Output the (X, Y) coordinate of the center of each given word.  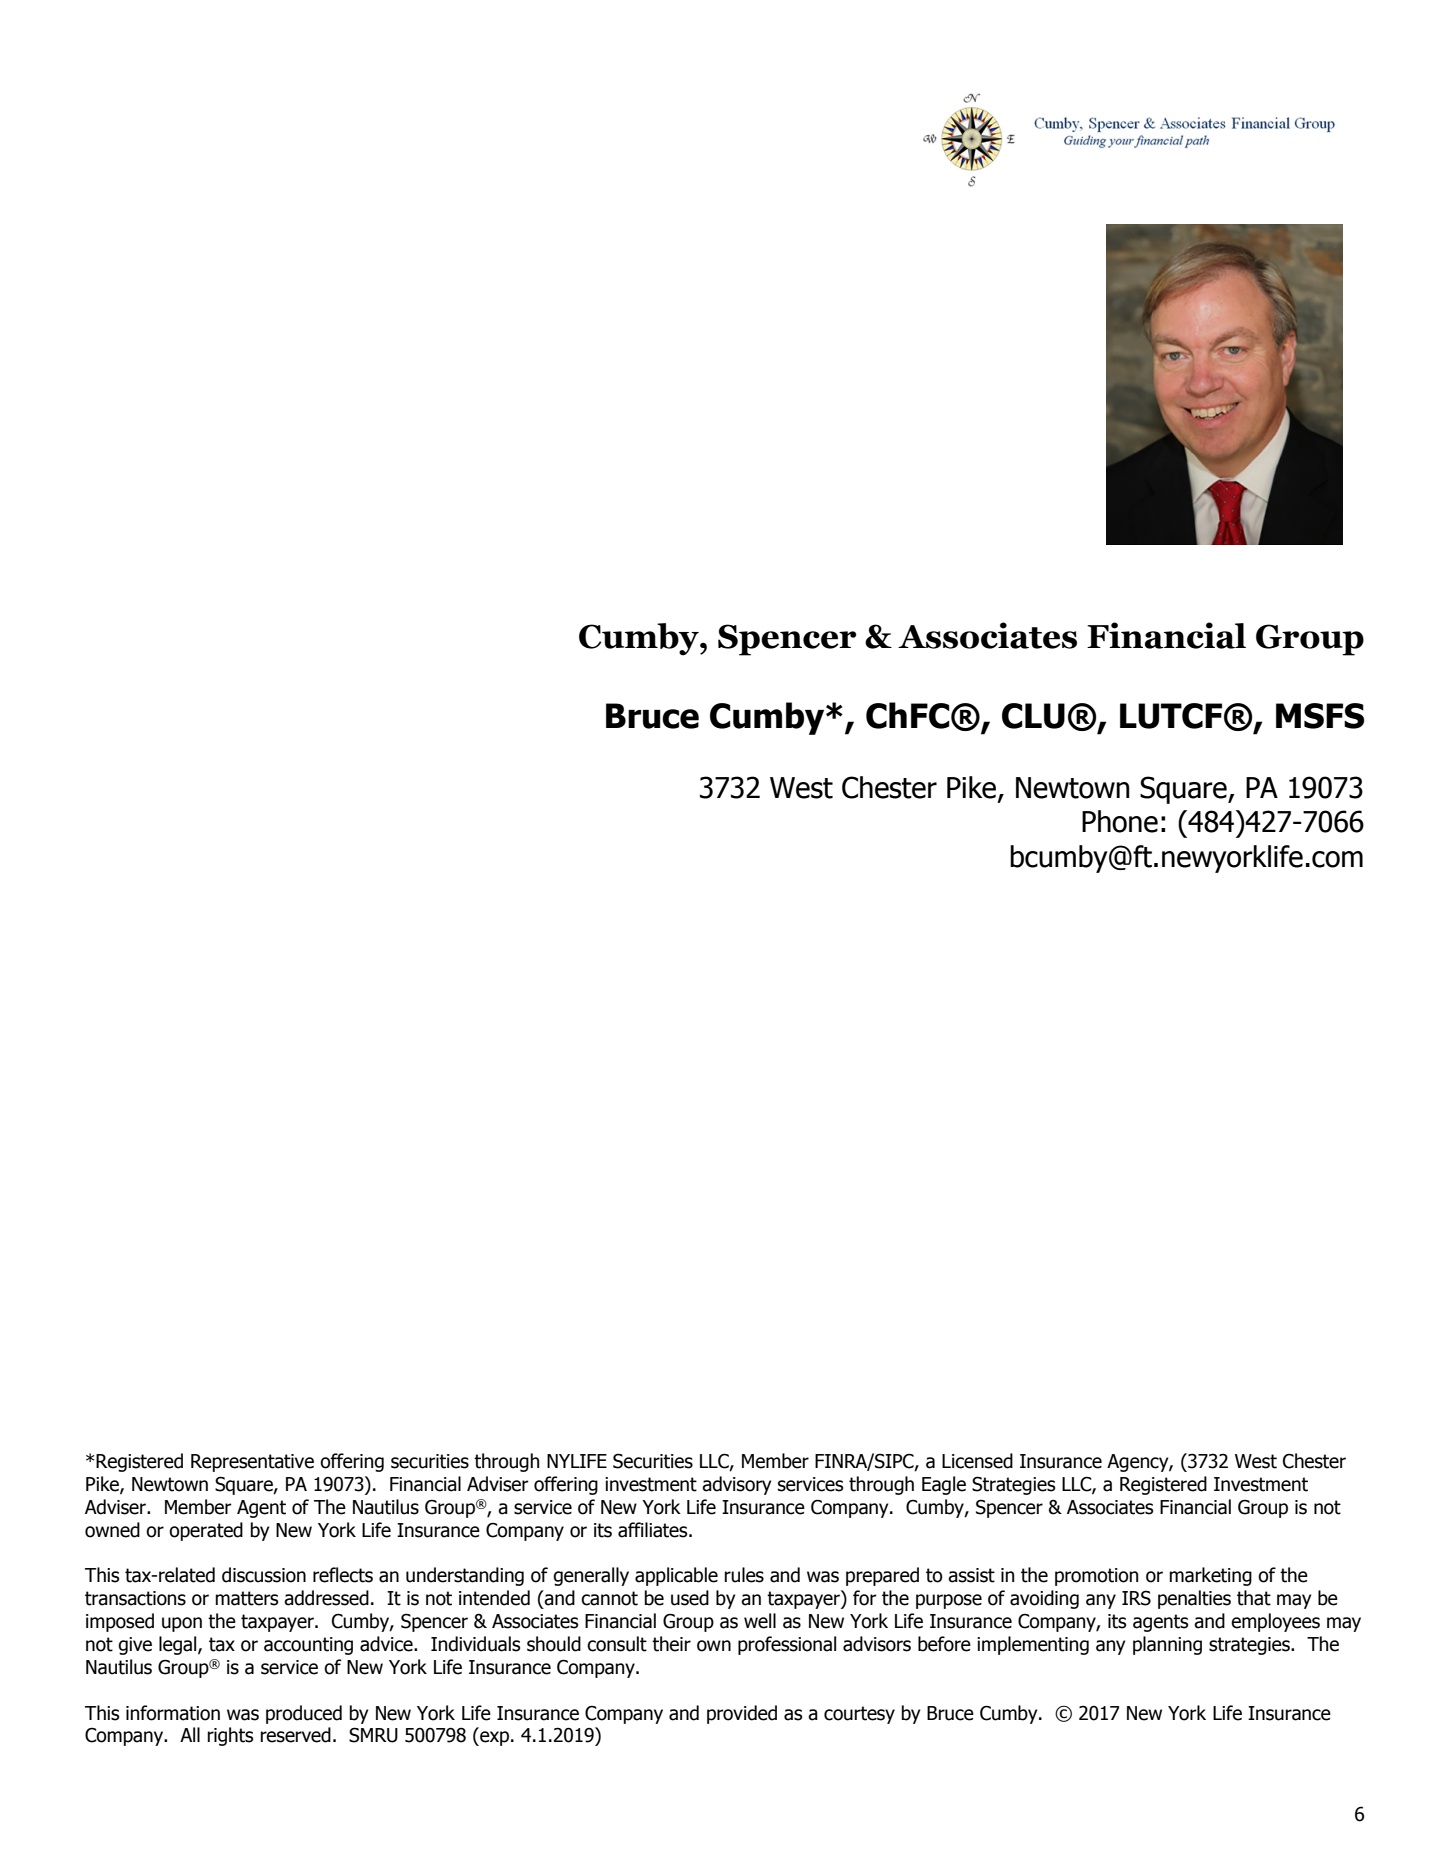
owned (112, 1530)
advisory (736, 1485)
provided (742, 1714)
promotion (1096, 1577)
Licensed (977, 1461)
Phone (1120, 821)
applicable (676, 1576)
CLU (1033, 716)
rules (744, 1575)
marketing (1210, 1576)
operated (206, 1531)
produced (304, 1714)
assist (971, 1575)
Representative (252, 1463)
